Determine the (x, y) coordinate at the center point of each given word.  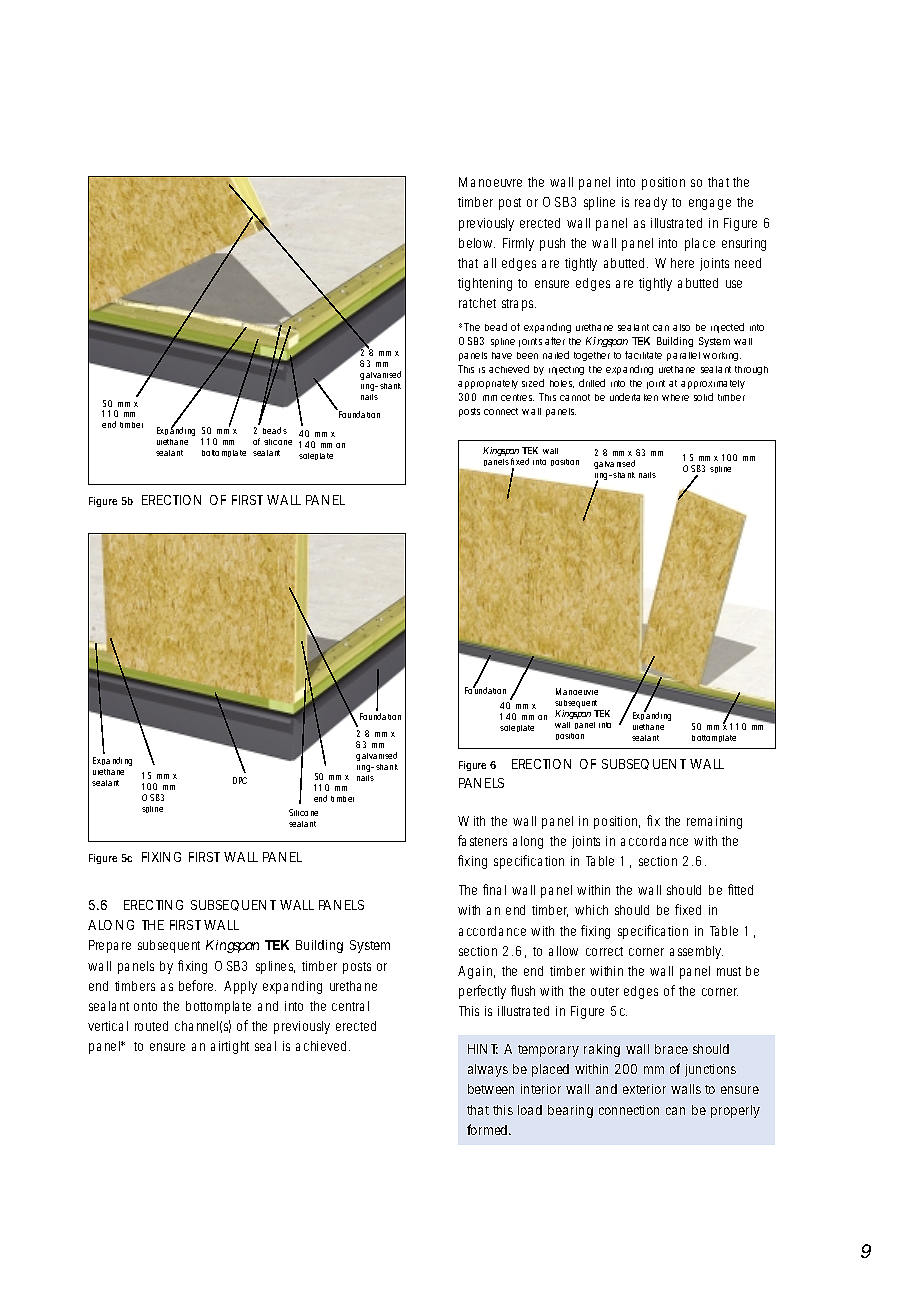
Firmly (518, 244)
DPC (240, 780)
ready (651, 203)
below (477, 243)
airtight (230, 1047)
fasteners (482, 840)
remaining (714, 822)
